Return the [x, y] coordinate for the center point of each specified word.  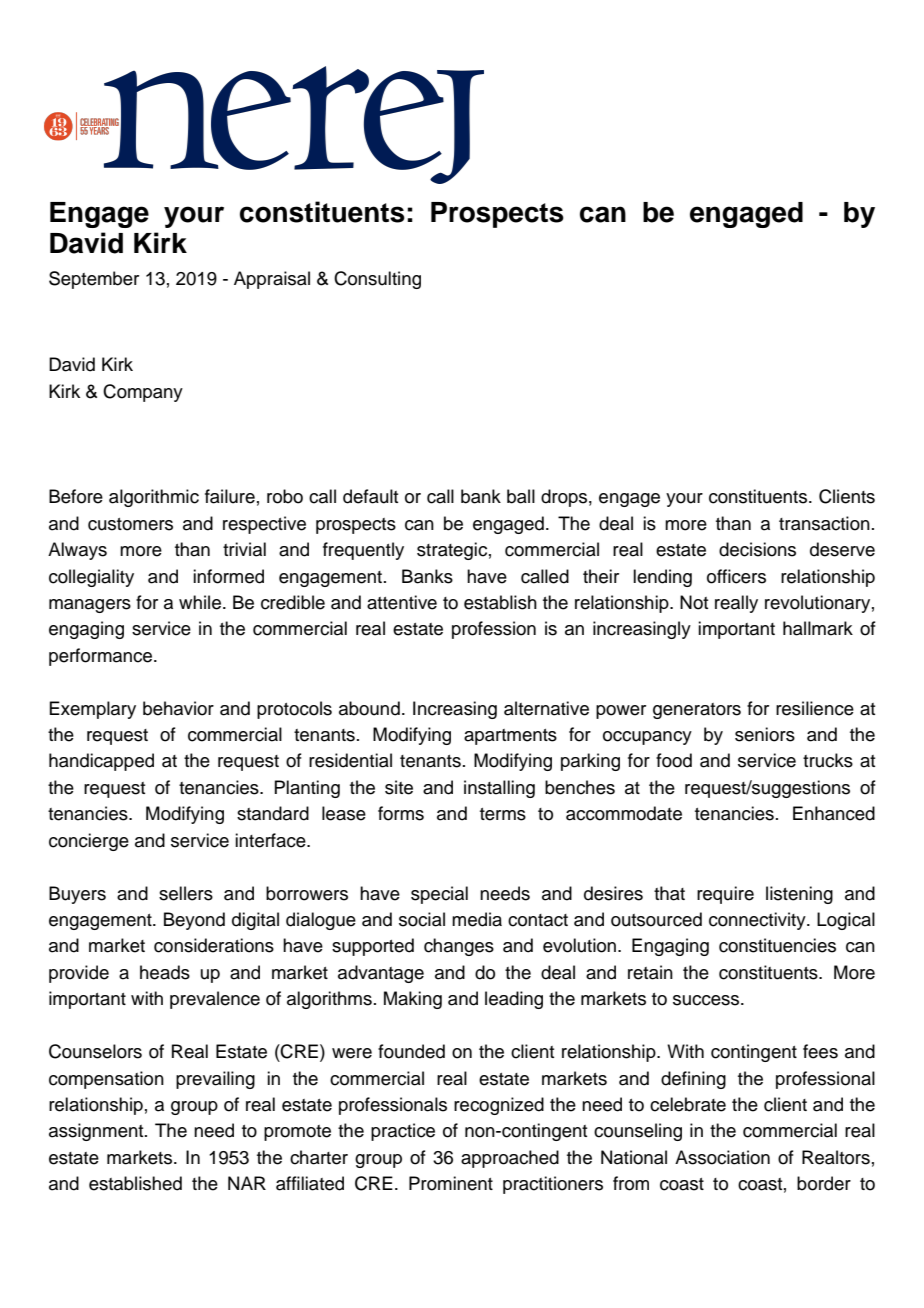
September [94, 280]
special [439, 895]
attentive [402, 602]
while [200, 602]
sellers [186, 893]
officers [736, 576]
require [725, 895]
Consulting [377, 280]
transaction [824, 523]
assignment [97, 1132]
